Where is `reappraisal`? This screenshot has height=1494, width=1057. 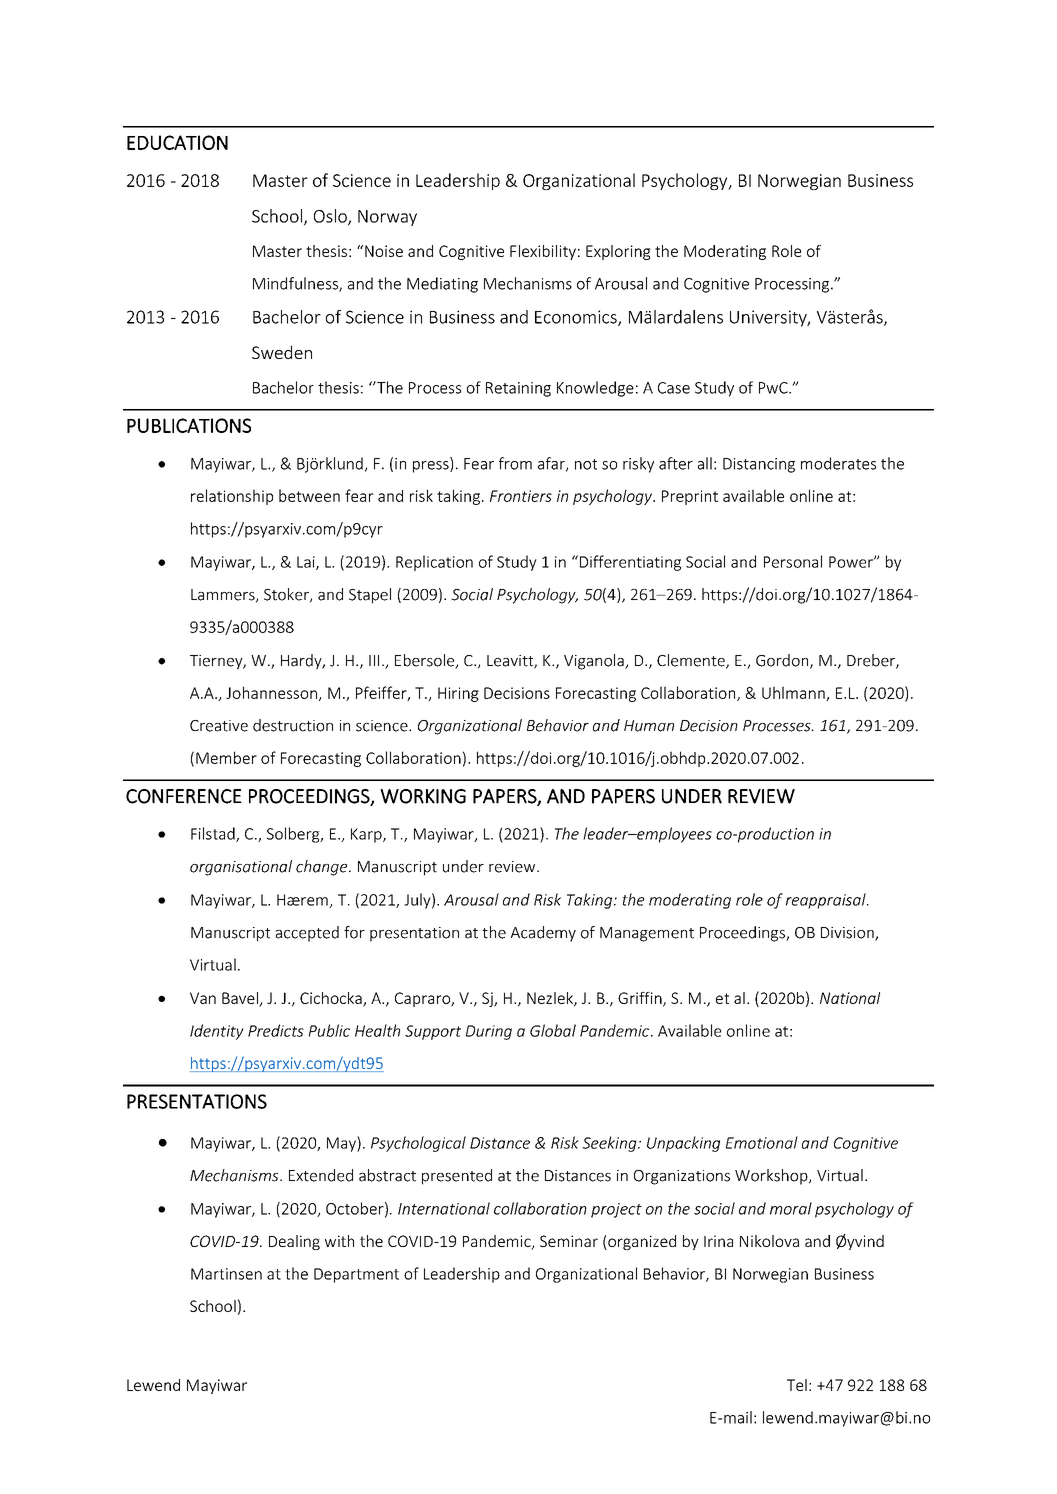 reappraisal is located at coordinates (827, 901).
